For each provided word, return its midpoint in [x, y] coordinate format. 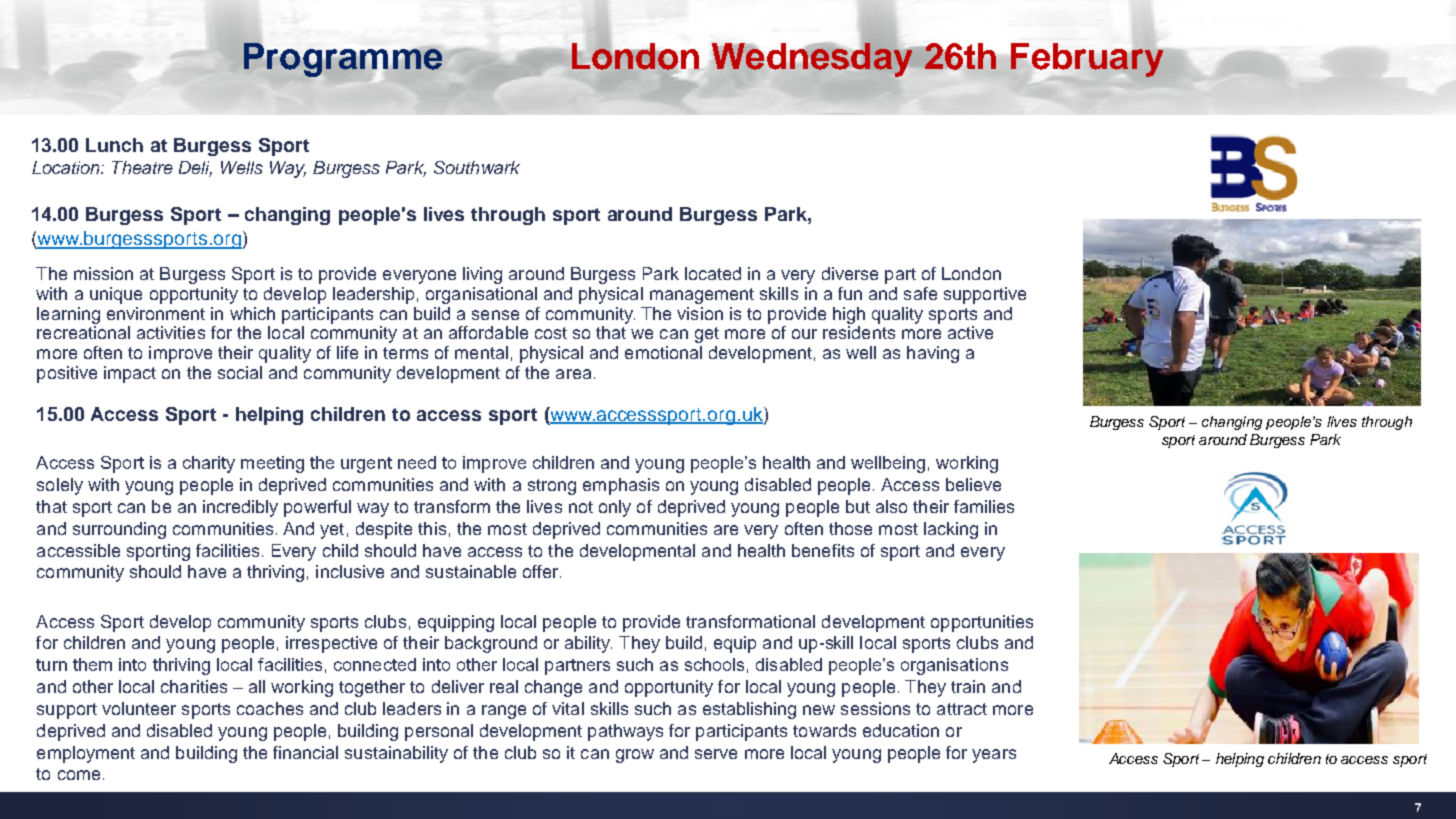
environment [156, 313]
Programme [343, 60]
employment [86, 754]
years [994, 756]
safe [920, 293]
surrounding [119, 530]
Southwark [477, 167]
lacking [951, 530]
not [581, 507]
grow [635, 756]
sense [495, 315]
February [1087, 60]
